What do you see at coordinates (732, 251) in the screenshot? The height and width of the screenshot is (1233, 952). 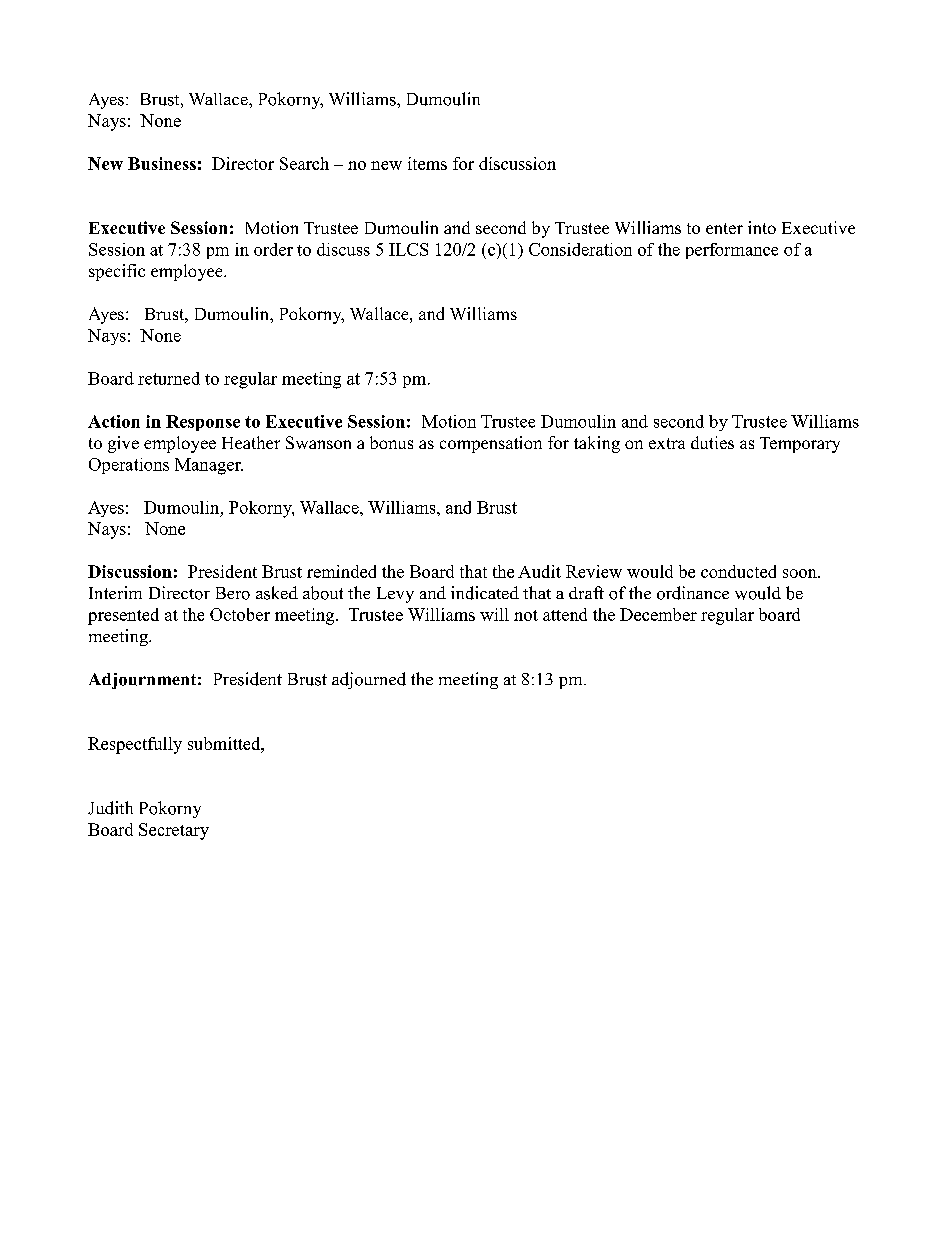 I see `performance` at bounding box center [732, 251].
